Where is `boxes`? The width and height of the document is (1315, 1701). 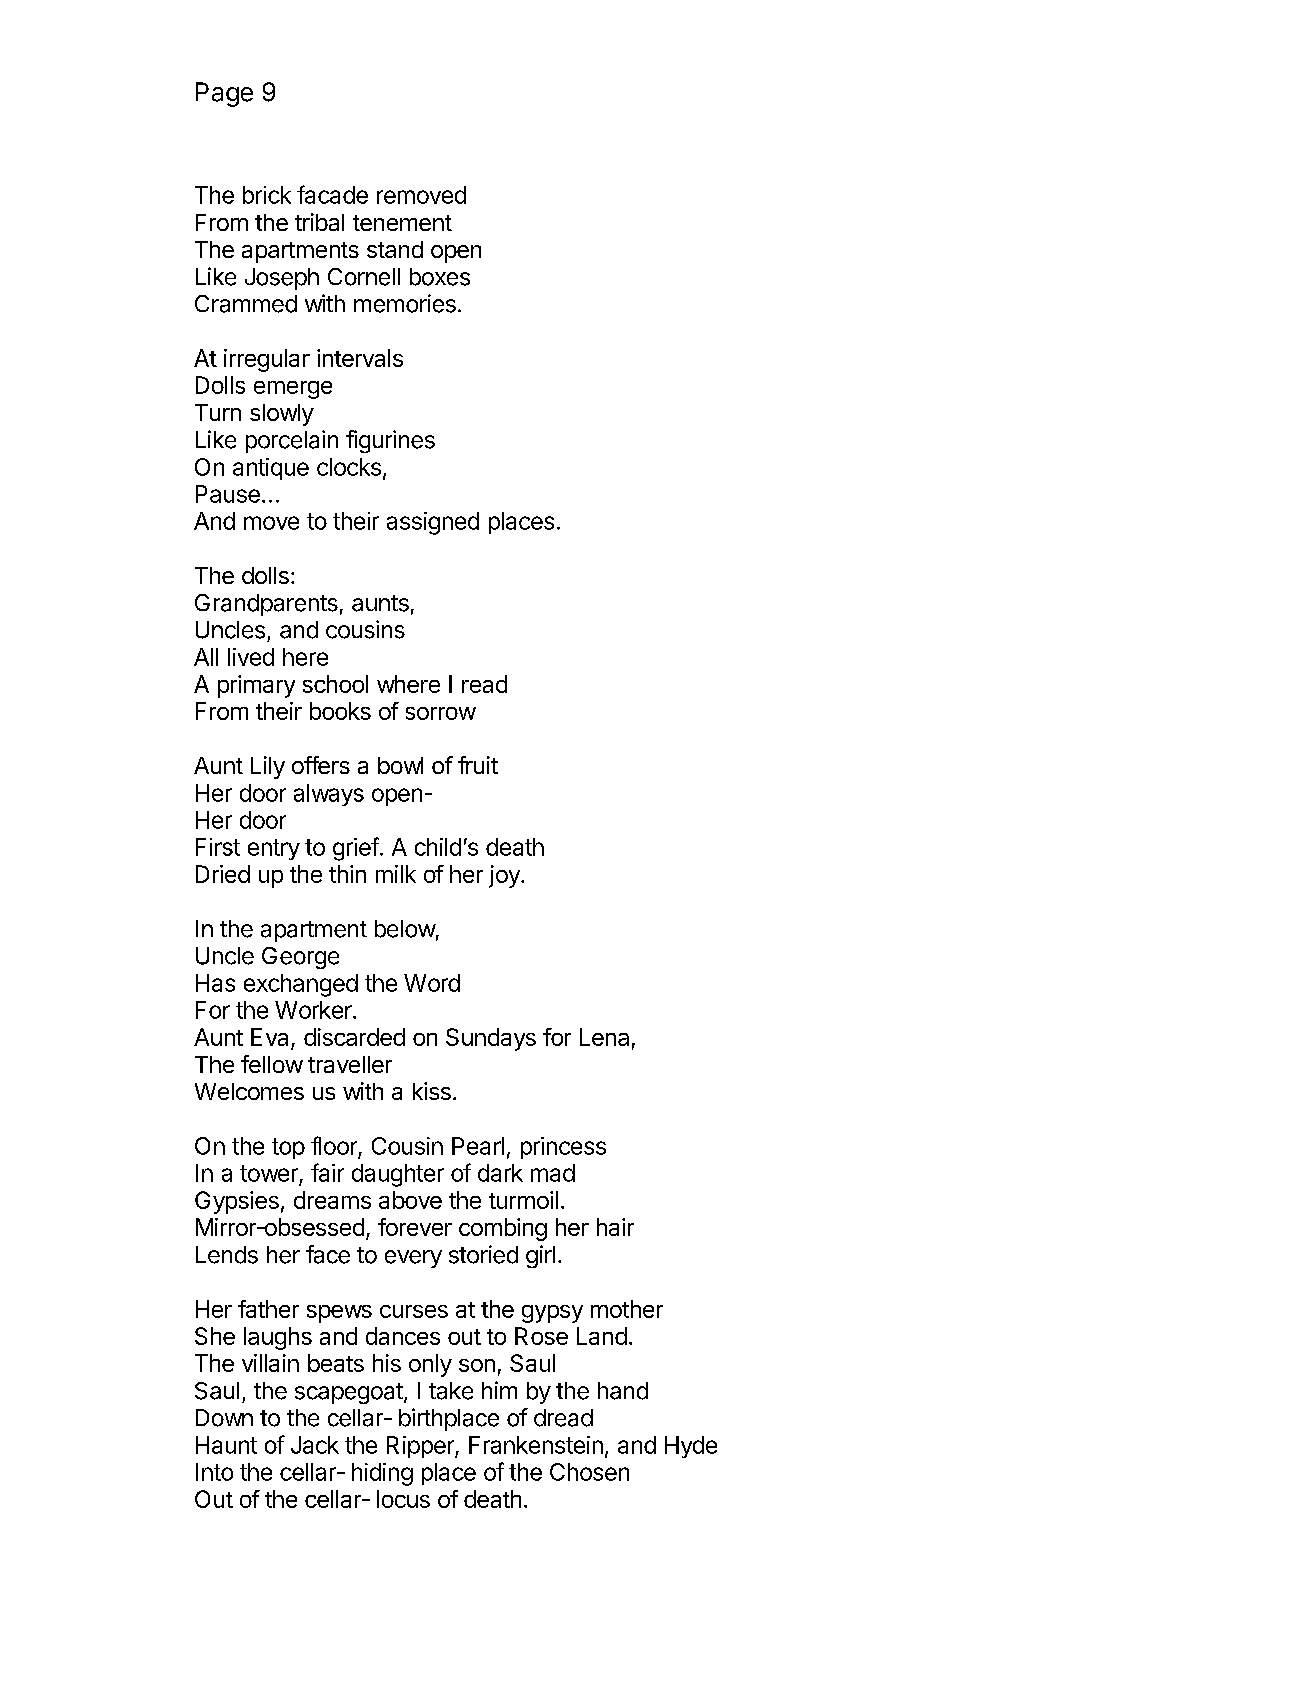 boxes is located at coordinates (440, 277).
